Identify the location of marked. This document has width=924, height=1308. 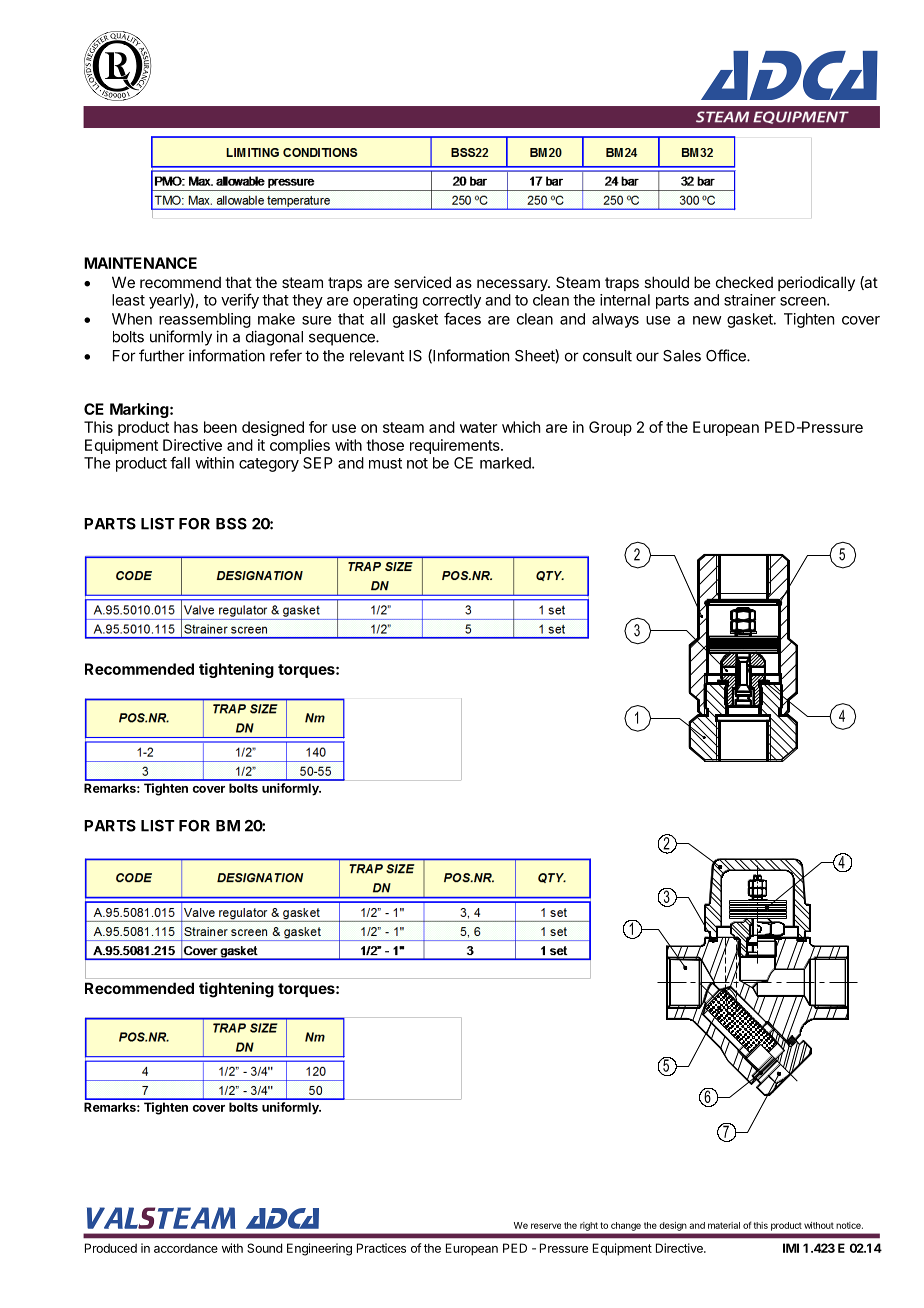
(506, 463).
